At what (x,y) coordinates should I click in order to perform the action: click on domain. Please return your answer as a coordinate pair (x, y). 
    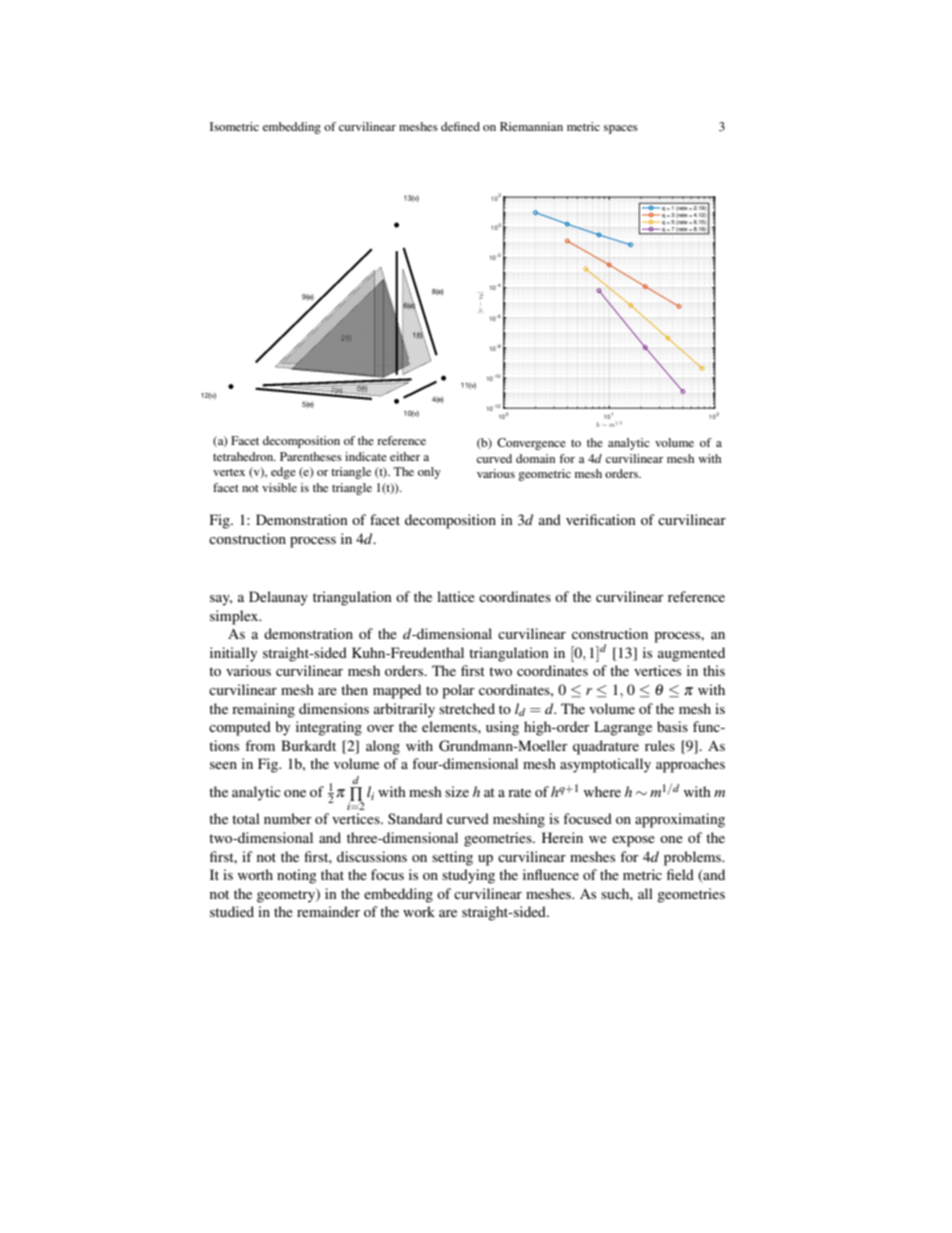
    Looking at the image, I should click on (535, 458).
